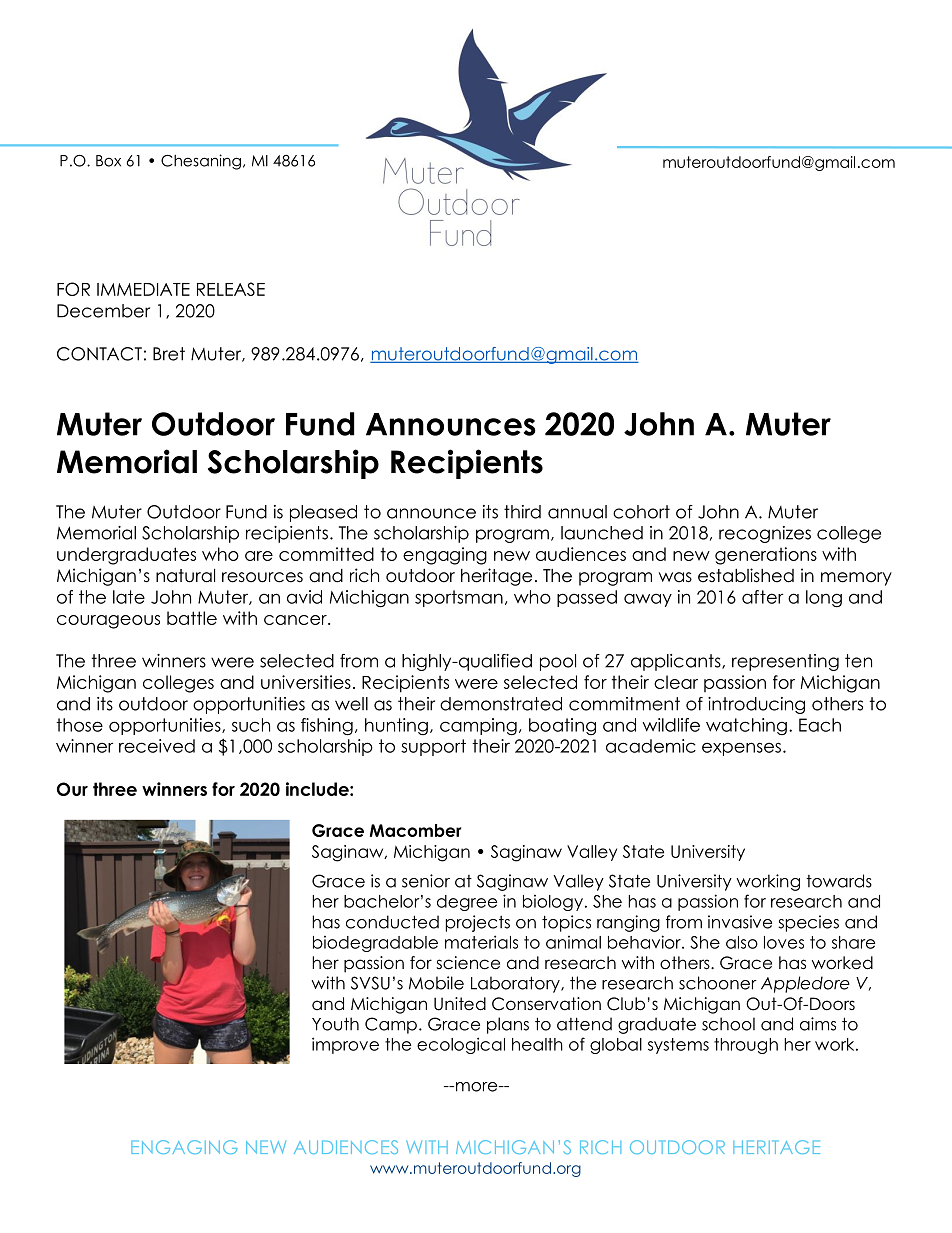 The image size is (952, 1233). Describe the element at coordinates (765, 534) in the screenshot. I see `recognizes` at that location.
